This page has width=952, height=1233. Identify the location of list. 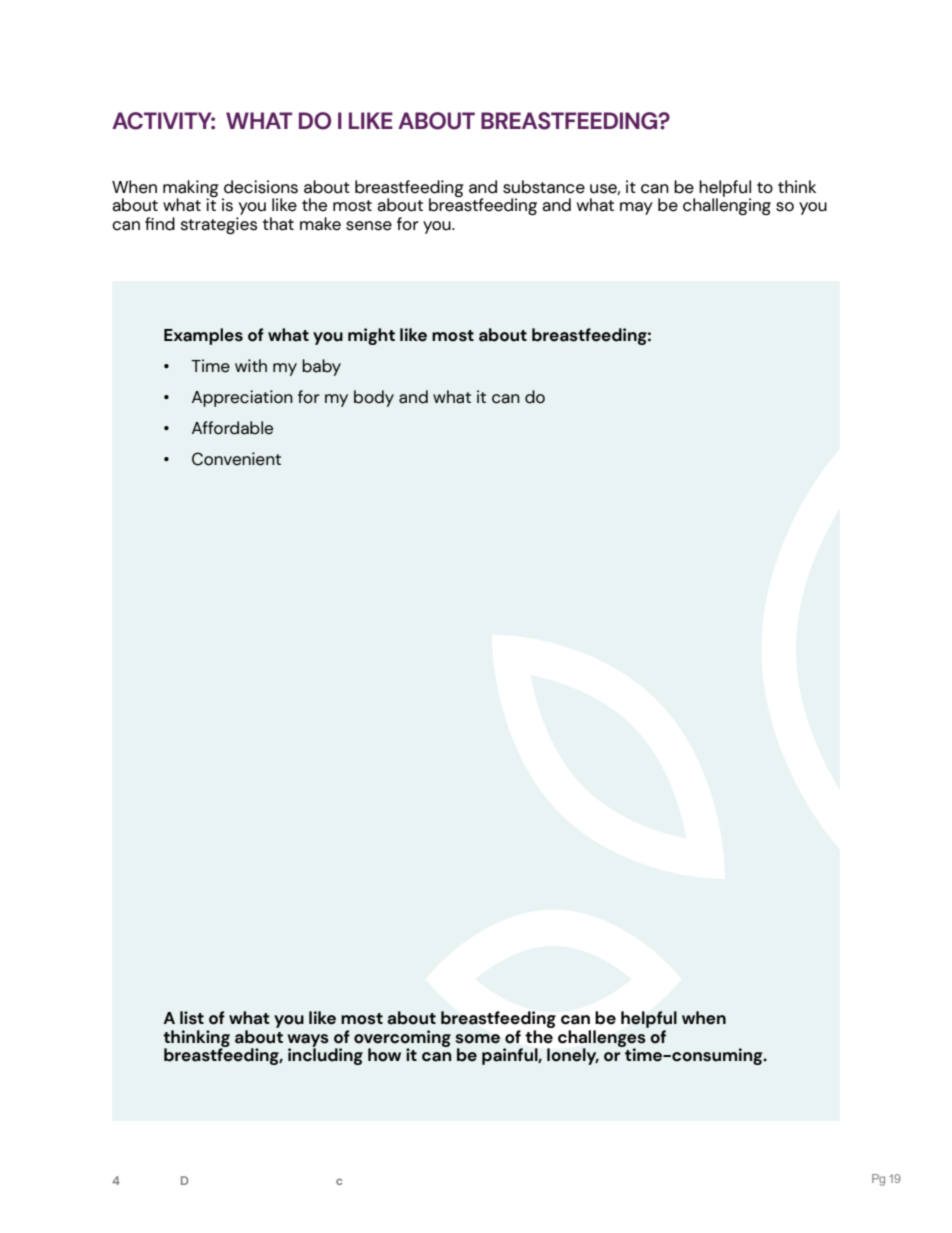
(192, 1018).
